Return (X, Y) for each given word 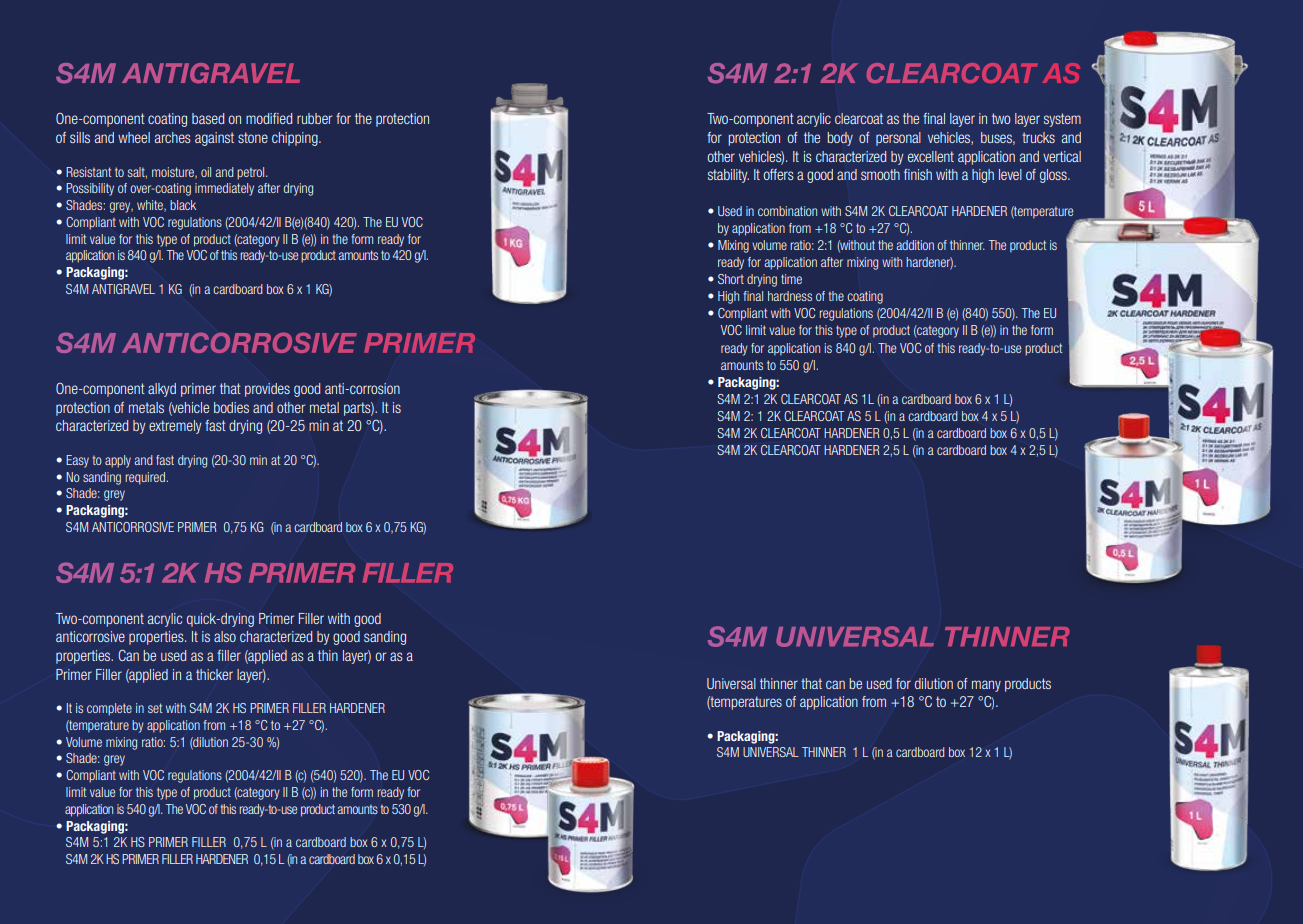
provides (267, 390)
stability (728, 176)
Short (731, 279)
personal (898, 139)
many (986, 686)
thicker (214, 674)
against (214, 139)
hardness (790, 296)
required (145, 478)
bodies (231, 407)
